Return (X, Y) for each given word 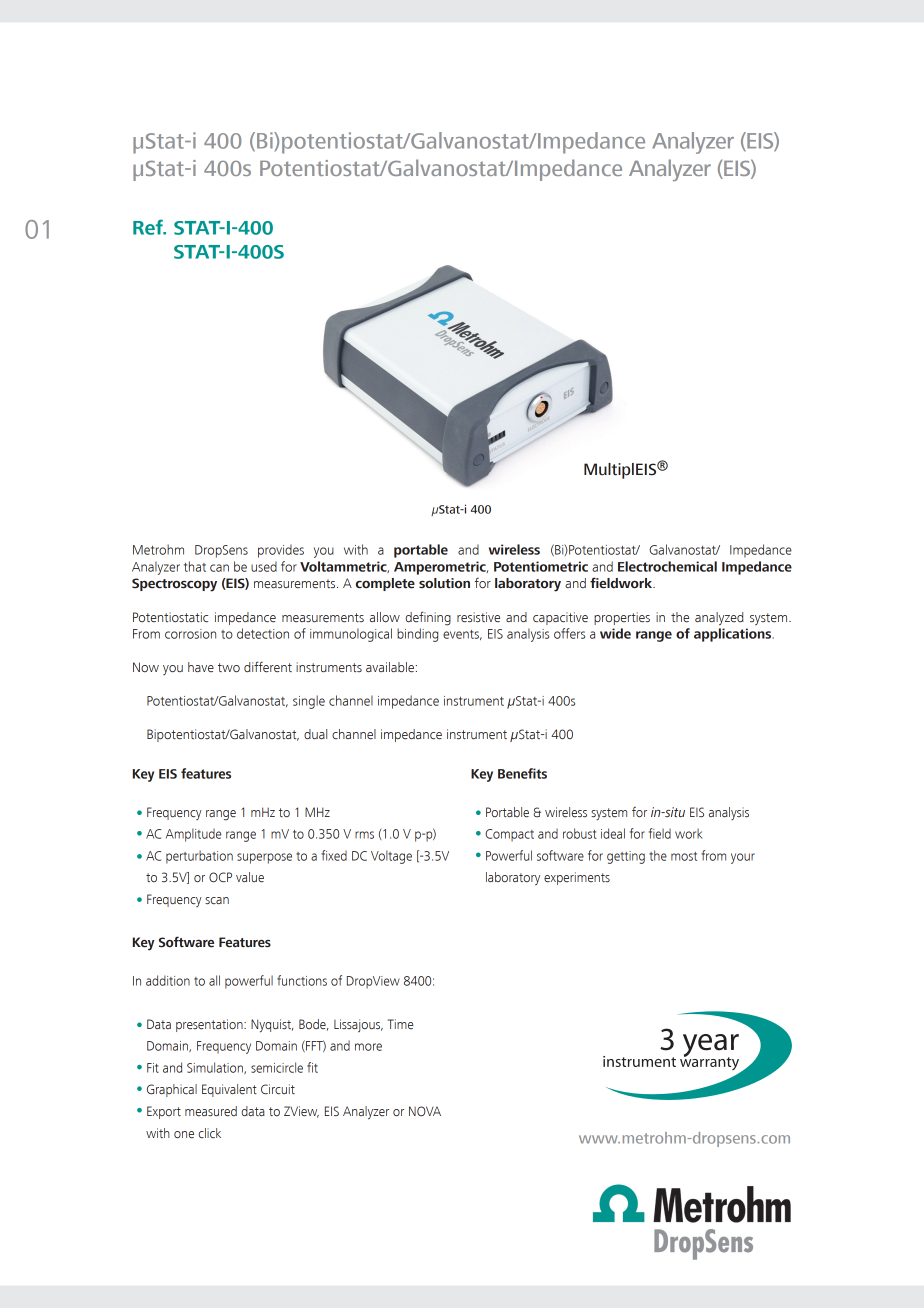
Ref (149, 227)
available (390, 667)
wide (615, 633)
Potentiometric (541, 566)
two (229, 668)
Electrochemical (667, 566)
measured (211, 1111)
